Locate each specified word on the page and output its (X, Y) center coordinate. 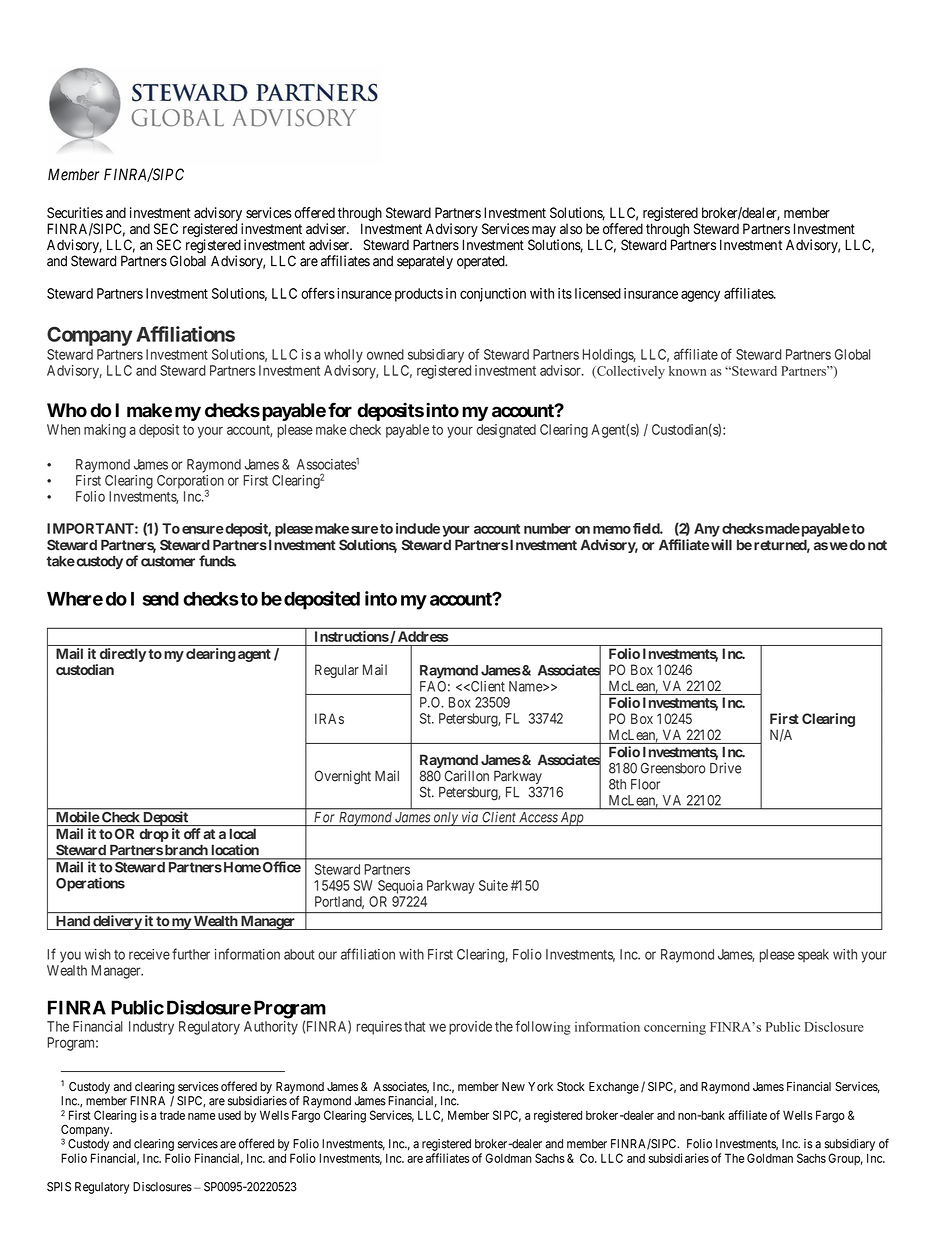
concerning (675, 1028)
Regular (337, 671)
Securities (75, 212)
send (161, 599)
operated (482, 262)
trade (172, 1115)
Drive (725, 768)
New (513, 1086)
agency (700, 296)
